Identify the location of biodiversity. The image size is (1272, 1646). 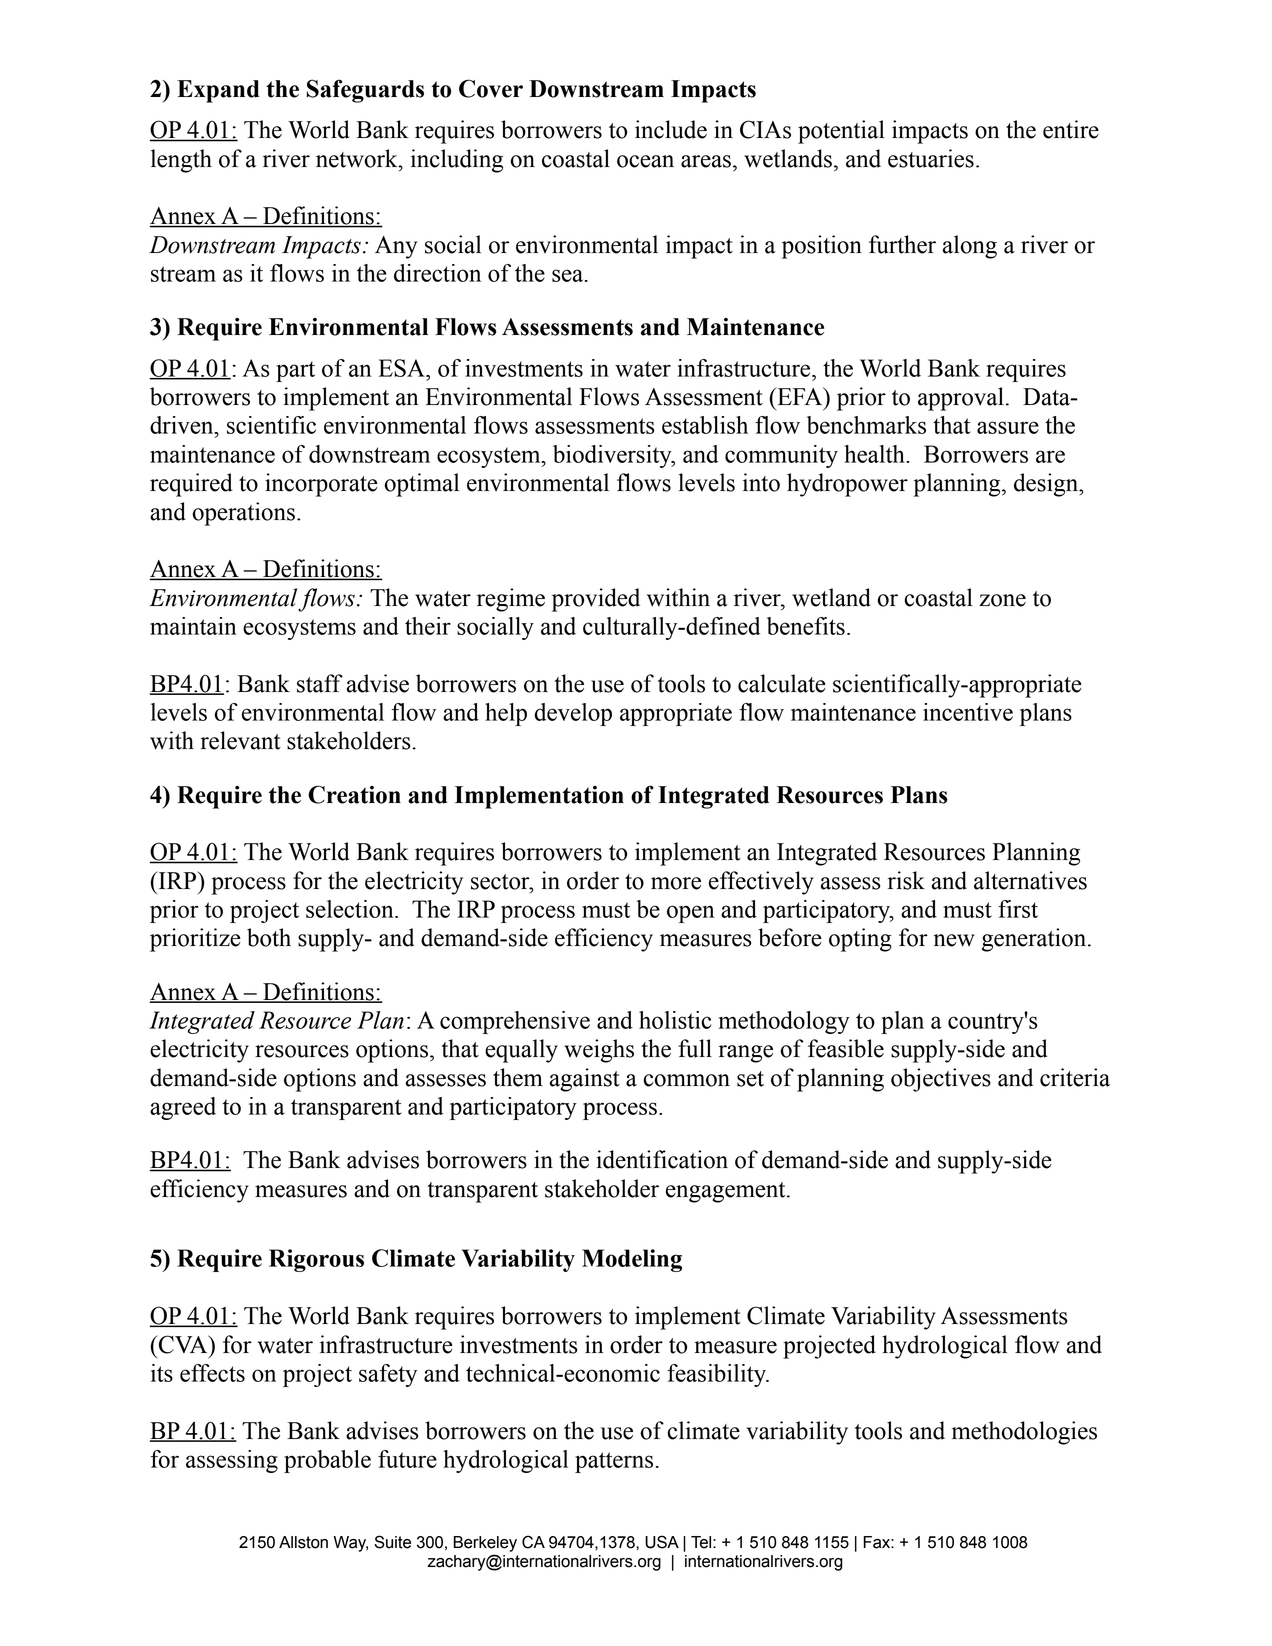
(613, 456).
